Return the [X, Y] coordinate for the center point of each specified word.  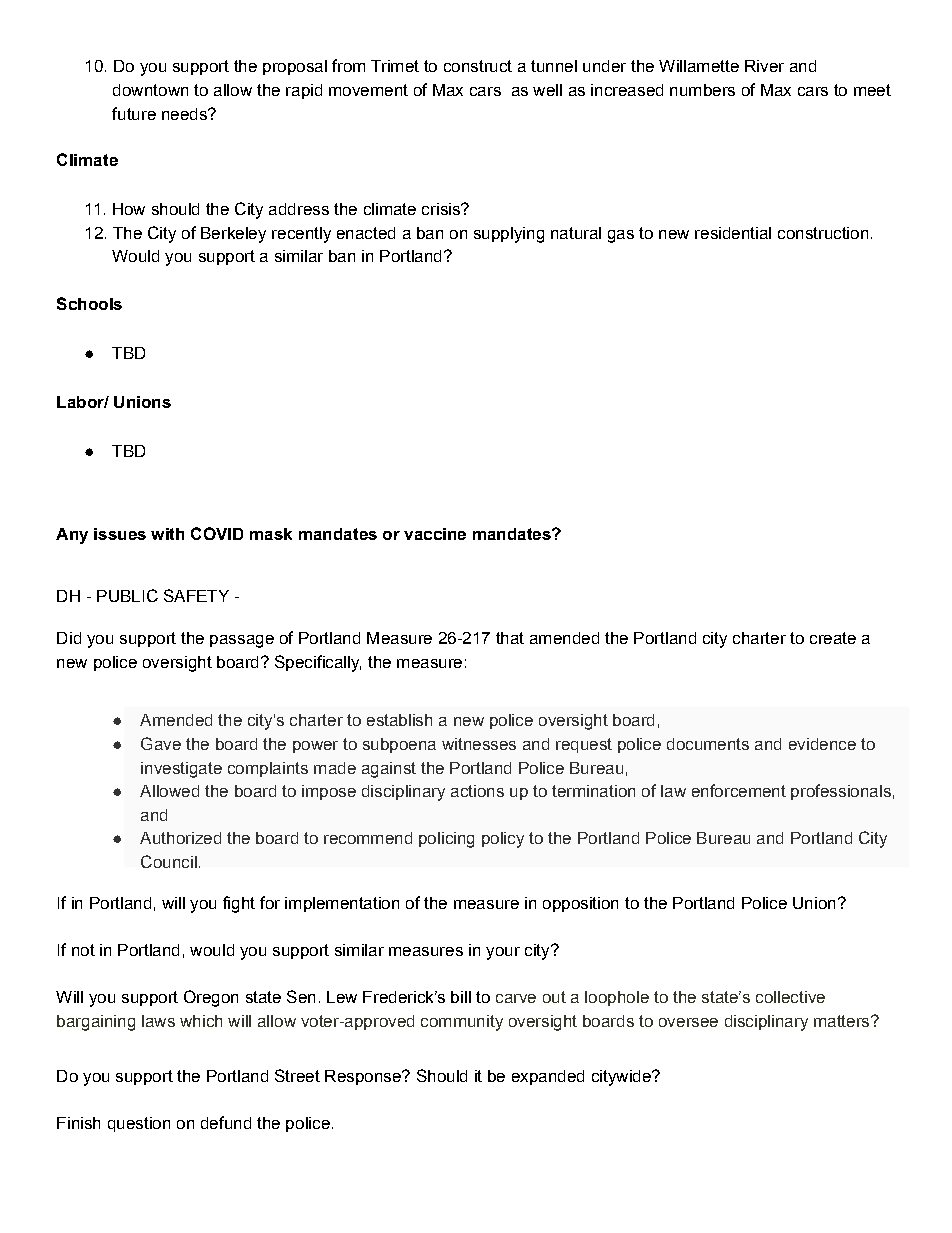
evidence [822, 744]
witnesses [479, 744]
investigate [181, 770]
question [139, 1124]
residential [733, 233]
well [547, 90]
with [167, 534]
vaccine [435, 534]
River [764, 66]
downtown [150, 90]
